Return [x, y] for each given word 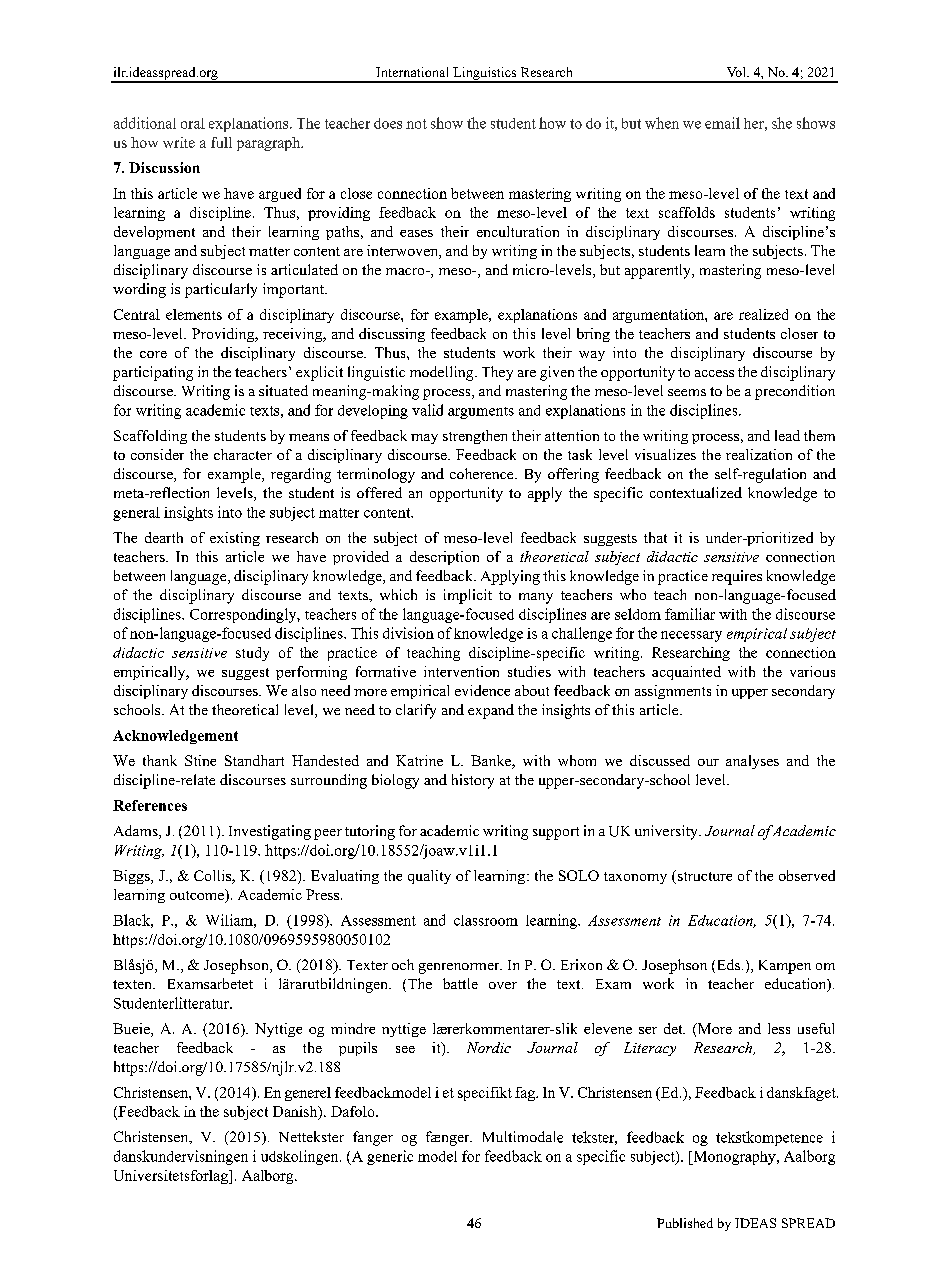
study [252, 654]
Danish [296, 1113]
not [416, 124]
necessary [691, 636]
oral [193, 123]
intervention [461, 671]
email [722, 123]
